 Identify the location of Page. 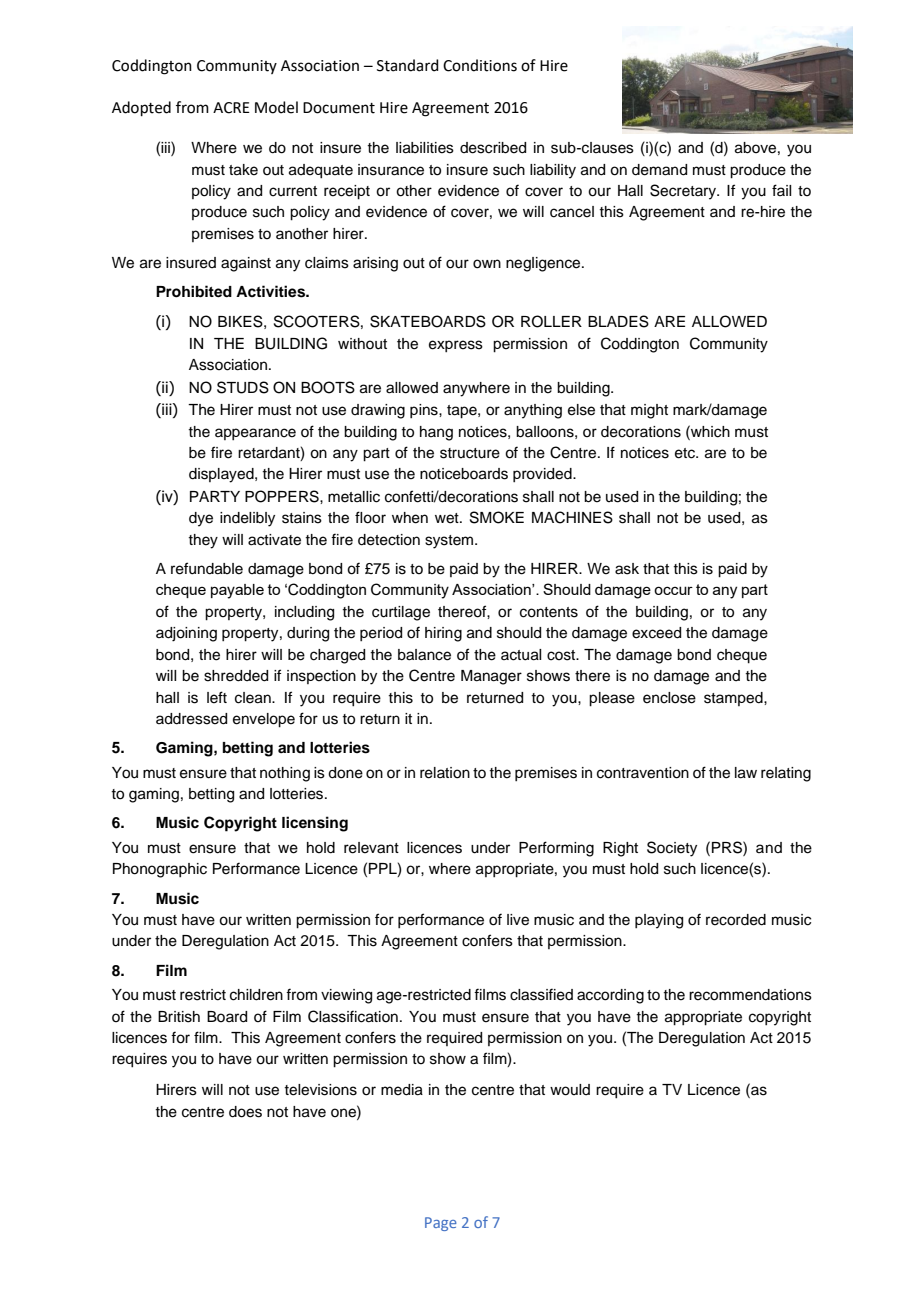
(441, 1224).
